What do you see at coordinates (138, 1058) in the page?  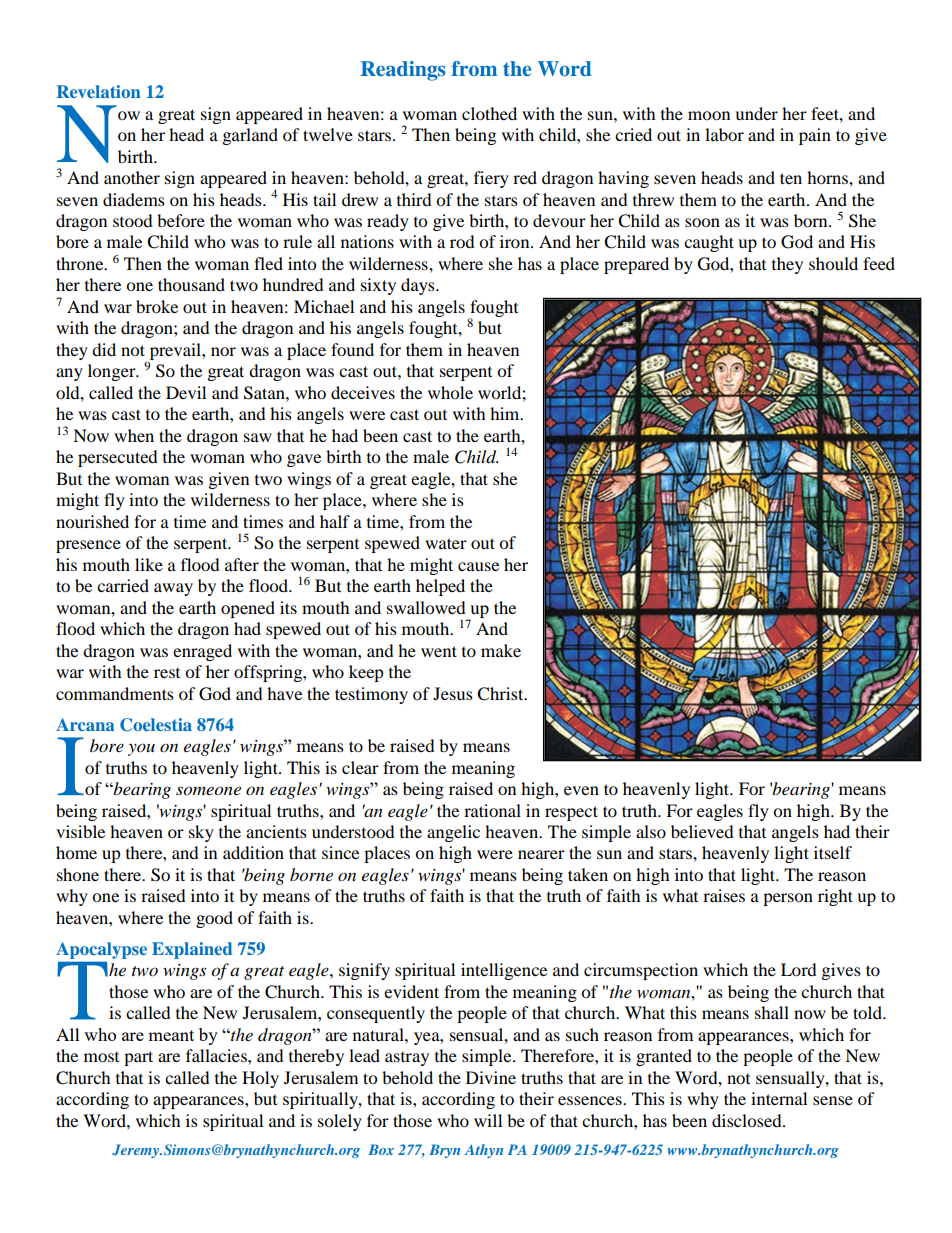 I see `part` at bounding box center [138, 1058].
